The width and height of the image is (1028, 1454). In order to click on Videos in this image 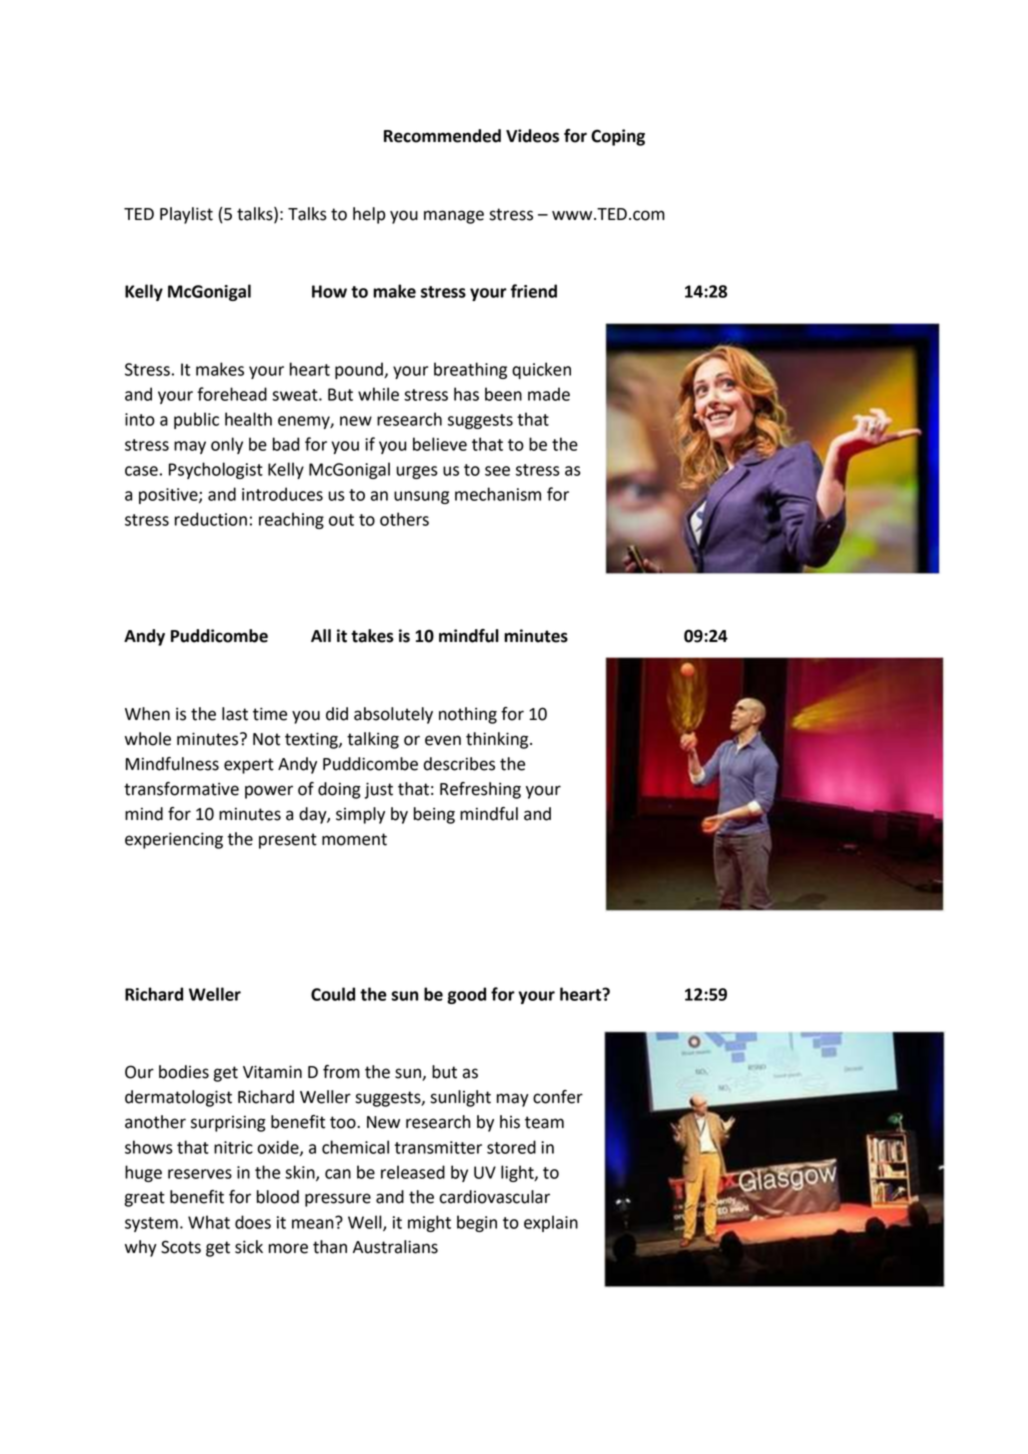, I will do `click(532, 136)`.
